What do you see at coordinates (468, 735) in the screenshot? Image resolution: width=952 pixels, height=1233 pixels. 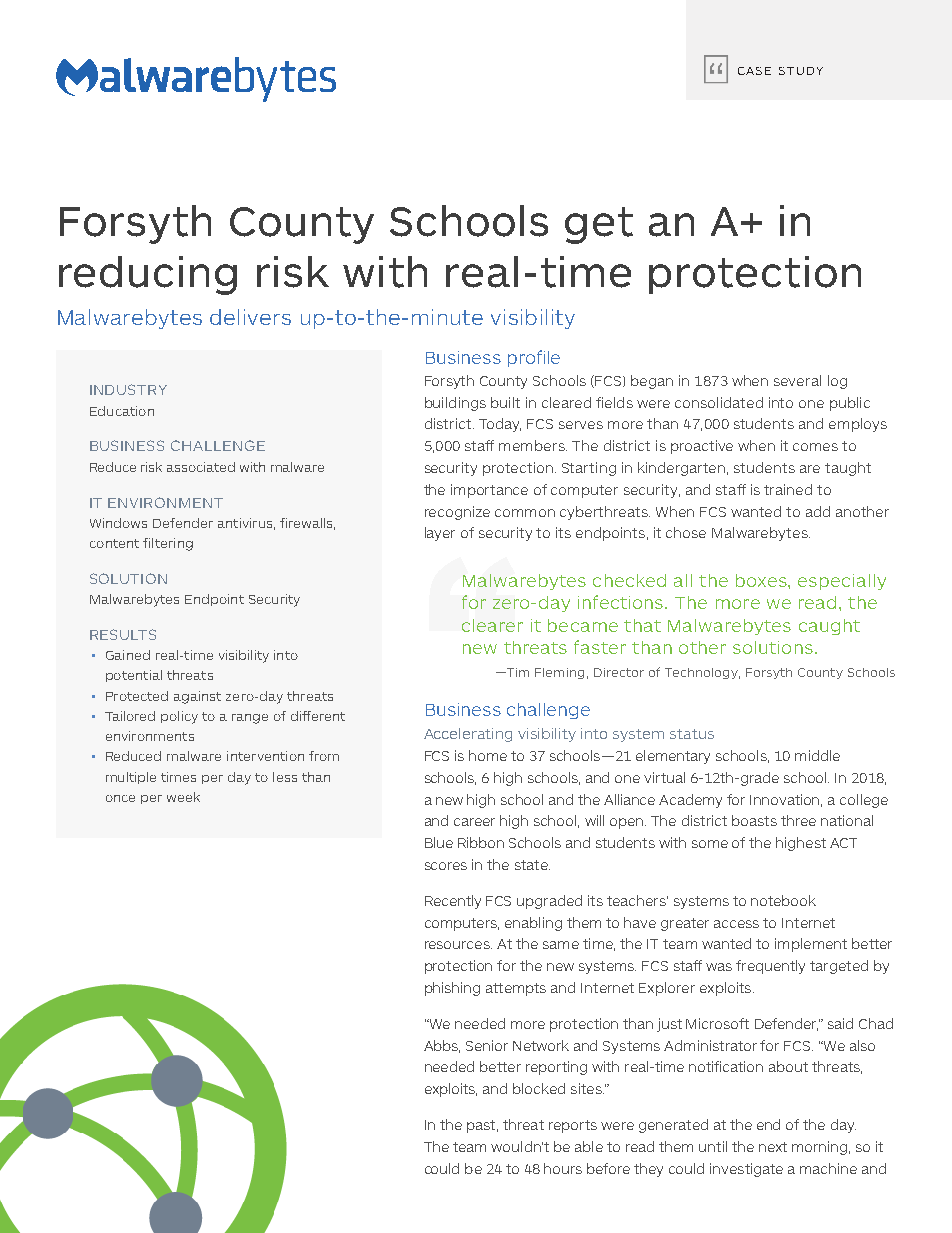 I see `Accelerating` at bounding box center [468, 735].
